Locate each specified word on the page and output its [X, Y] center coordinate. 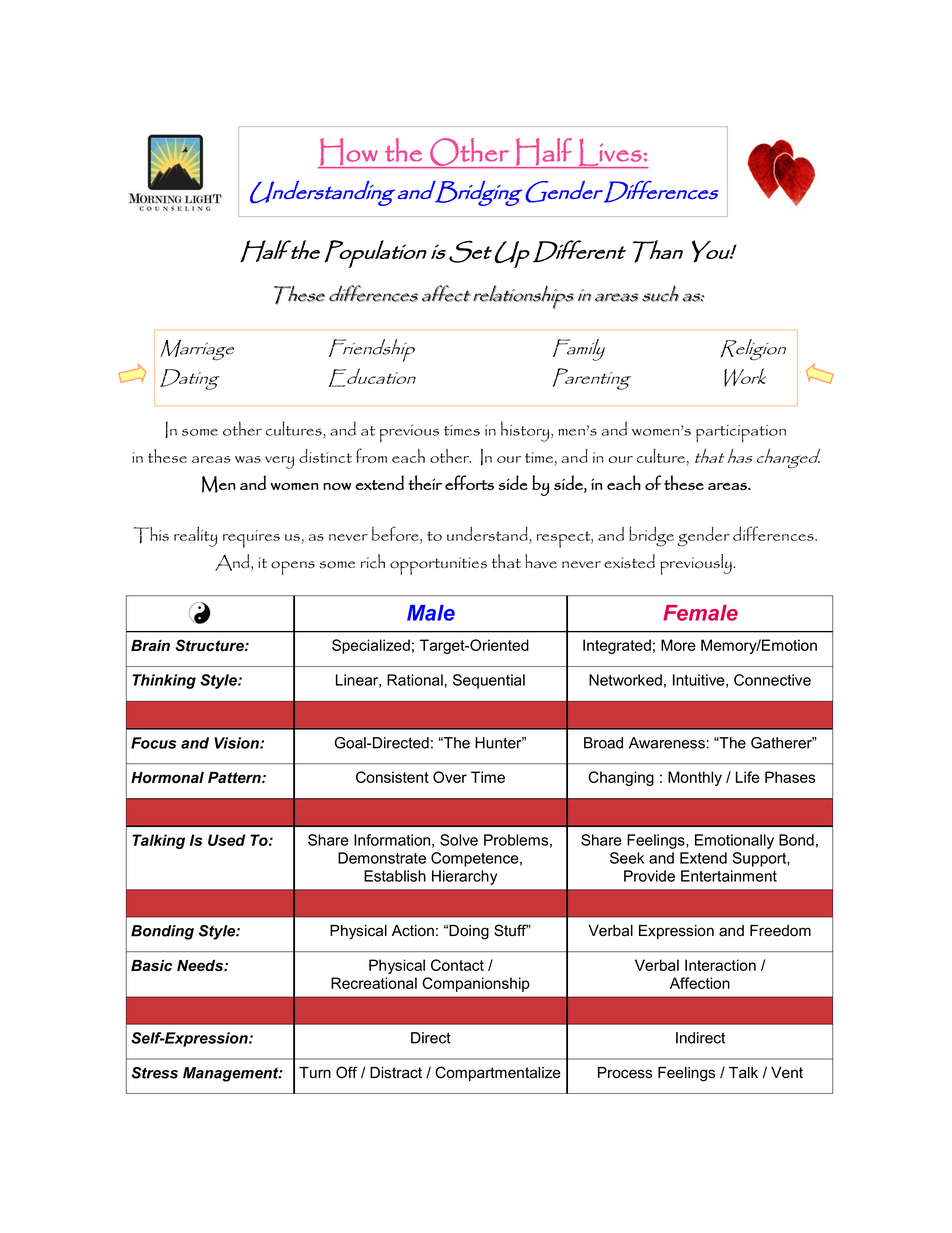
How [349, 153]
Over [450, 777]
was [248, 459]
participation [741, 434]
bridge [651, 536]
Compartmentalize [498, 1073]
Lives [610, 153]
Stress [154, 1073]
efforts [469, 482]
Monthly [695, 778]
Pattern [235, 778]
